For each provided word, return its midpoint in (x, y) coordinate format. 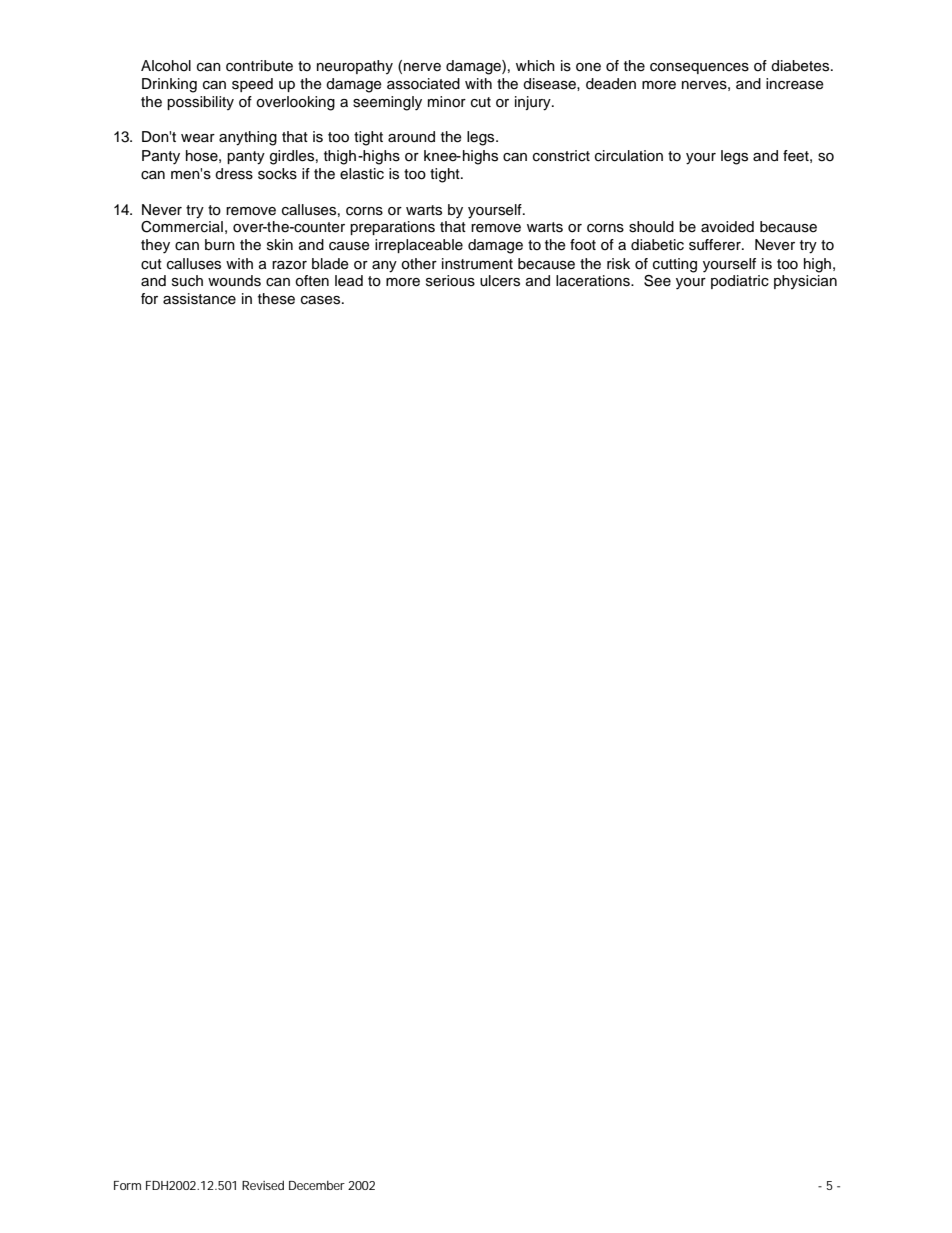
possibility (200, 103)
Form (127, 1185)
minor (447, 102)
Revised (263, 1185)
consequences (699, 68)
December (317, 1185)
